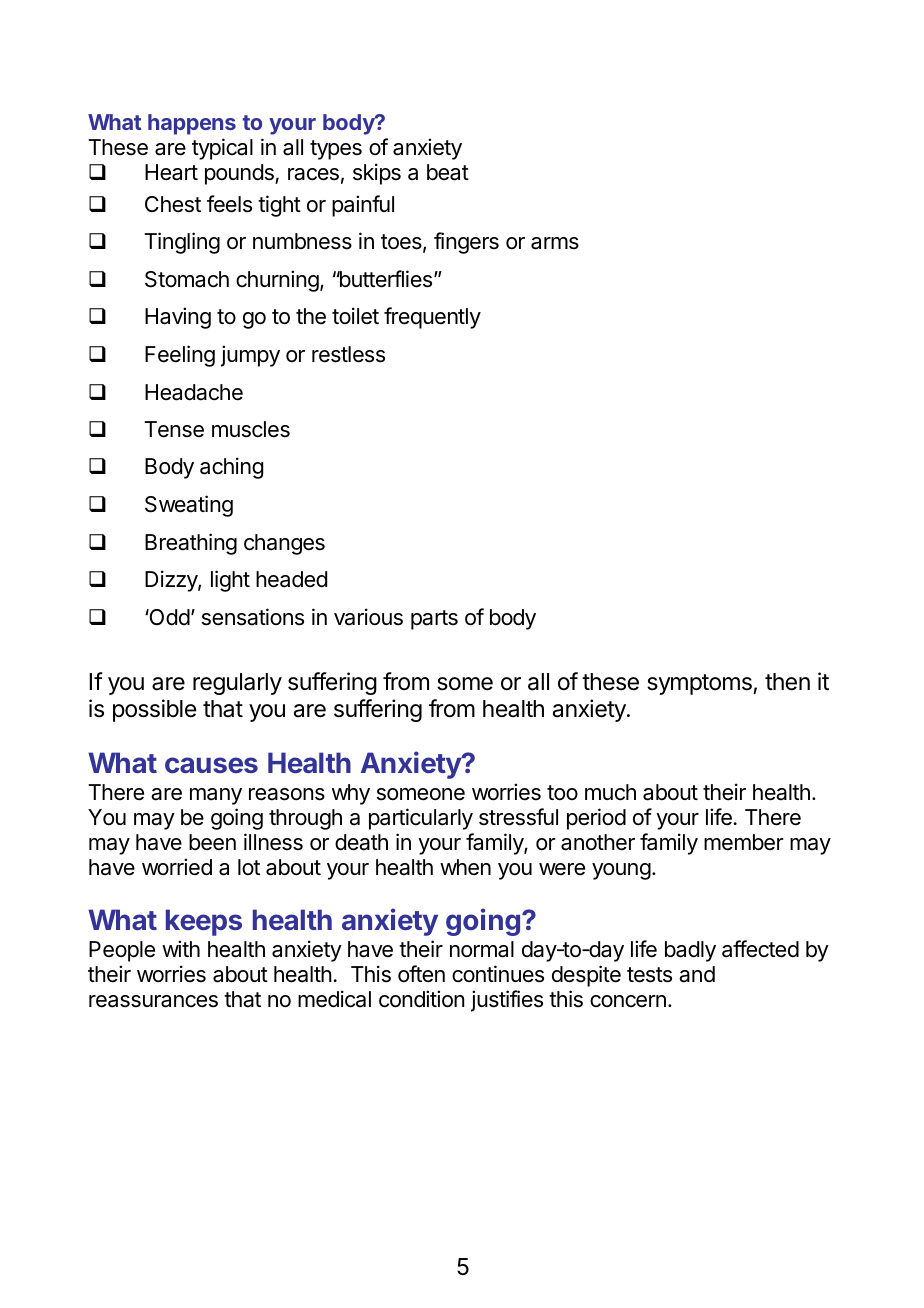  What do you see at coordinates (448, 172) in the document?
I see `beat` at bounding box center [448, 172].
